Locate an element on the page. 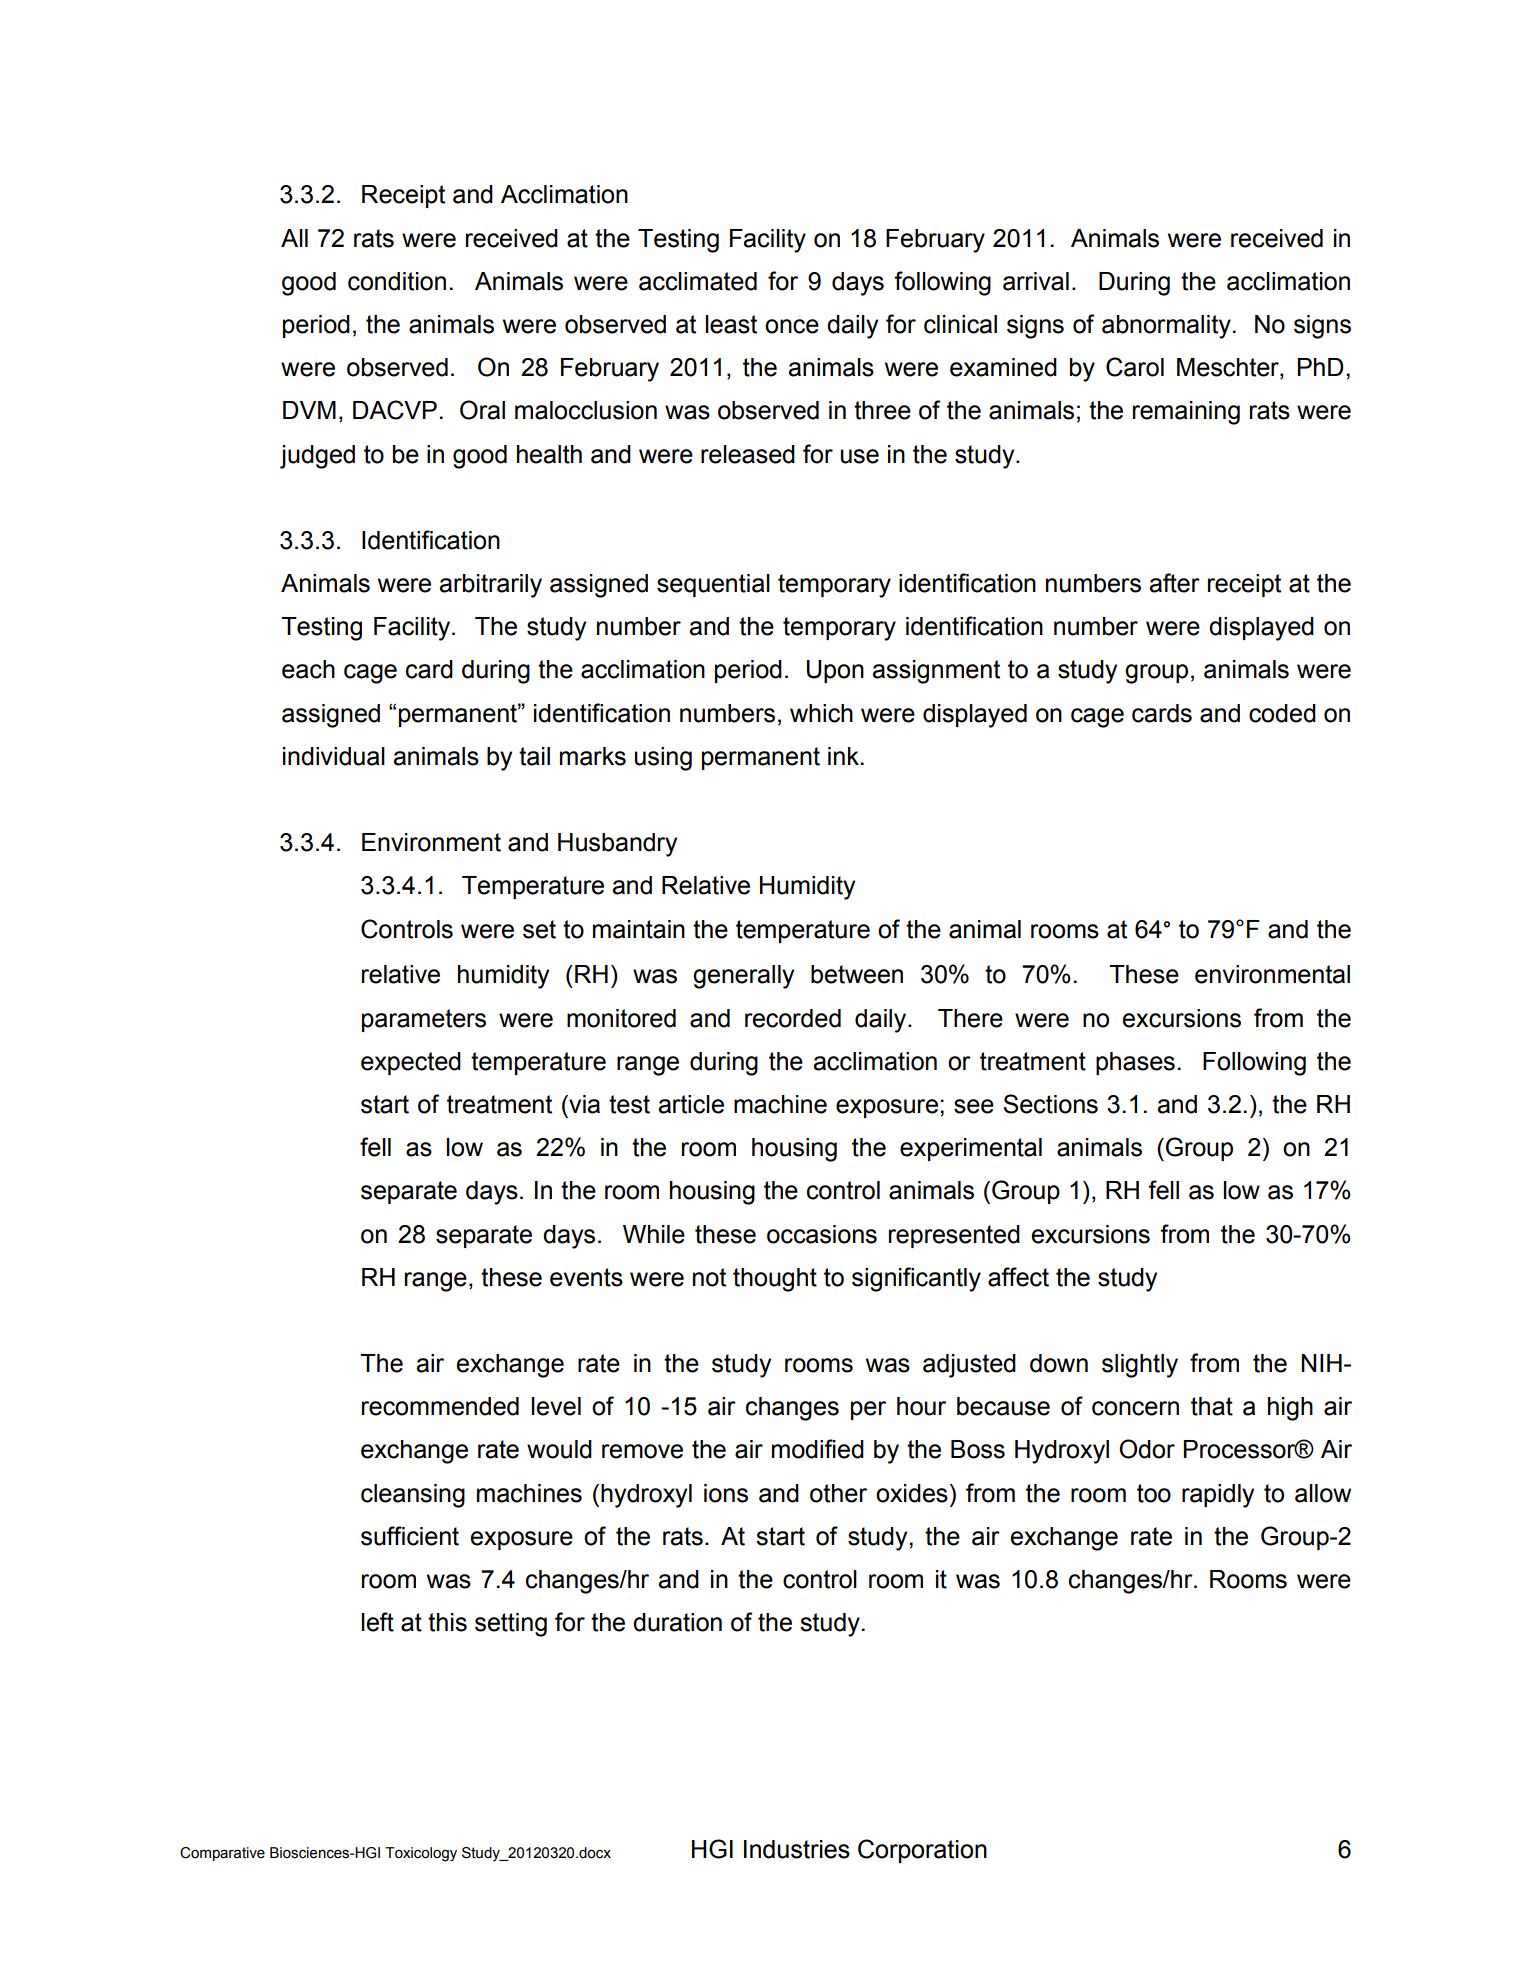 This page has width=1532, height=1983. condition is located at coordinates (397, 281).
